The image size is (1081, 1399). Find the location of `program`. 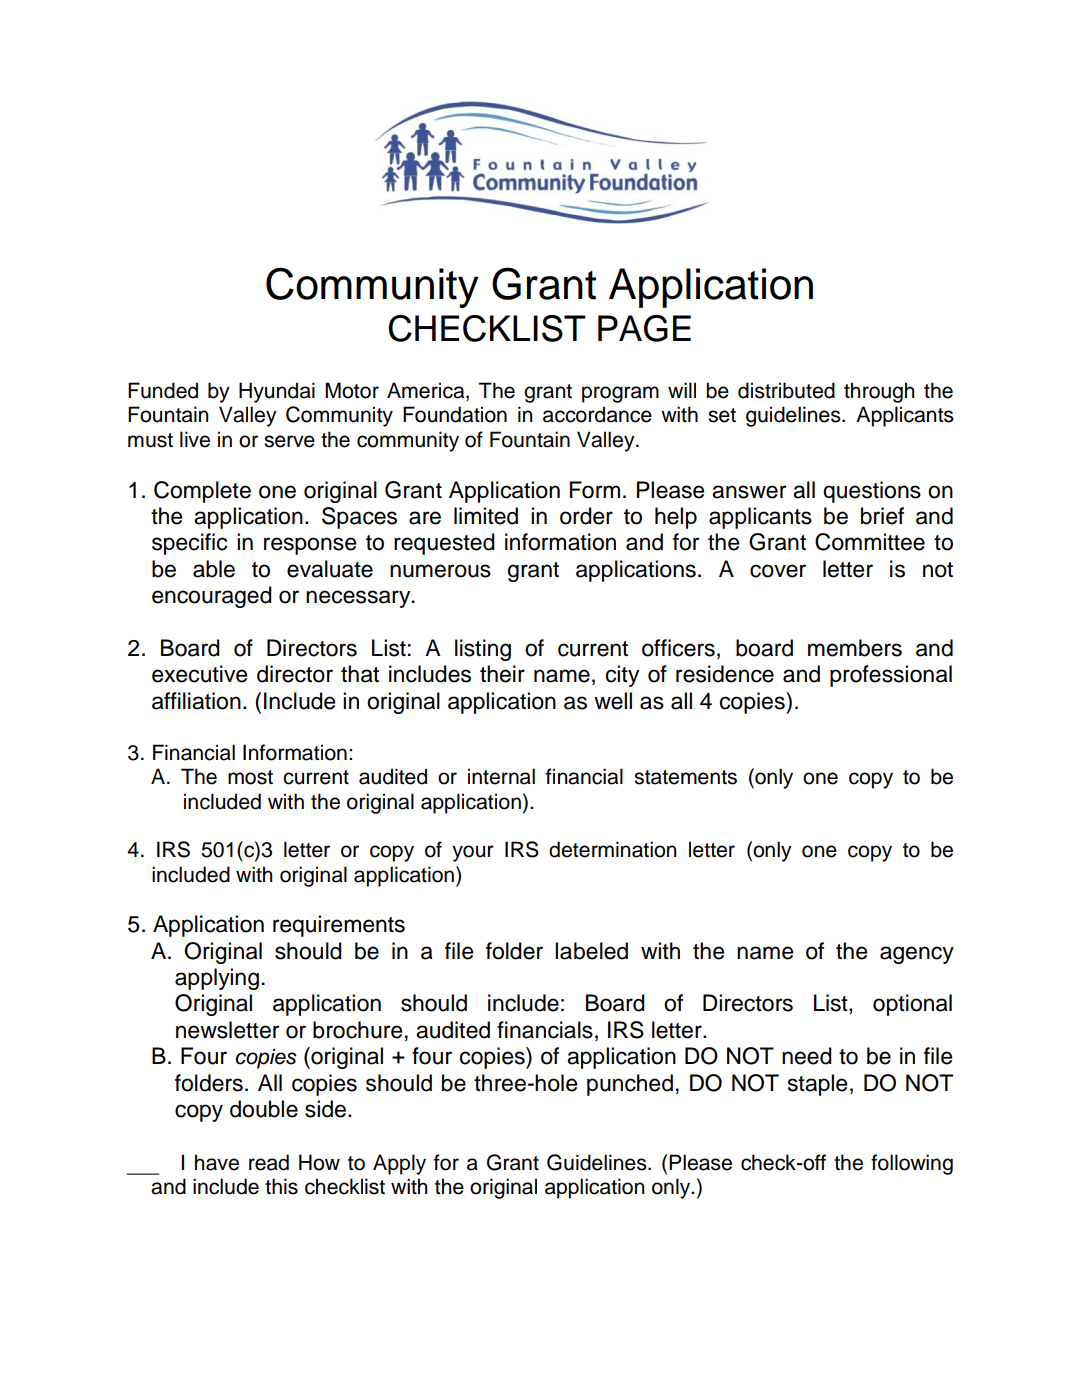

program is located at coordinates (620, 394).
